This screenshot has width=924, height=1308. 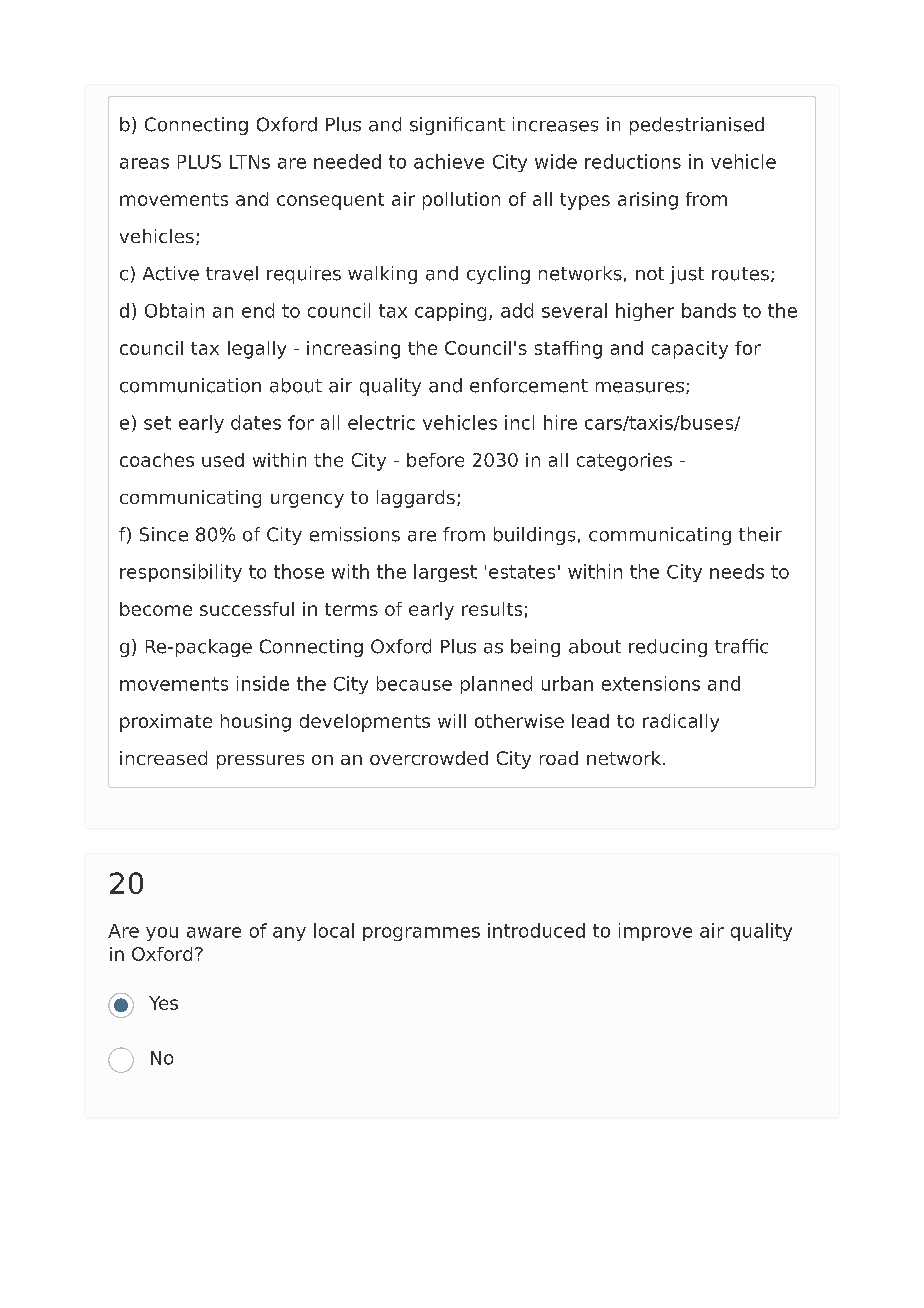 What do you see at coordinates (681, 723) in the screenshot?
I see `radically` at bounding box center [681, 723].
